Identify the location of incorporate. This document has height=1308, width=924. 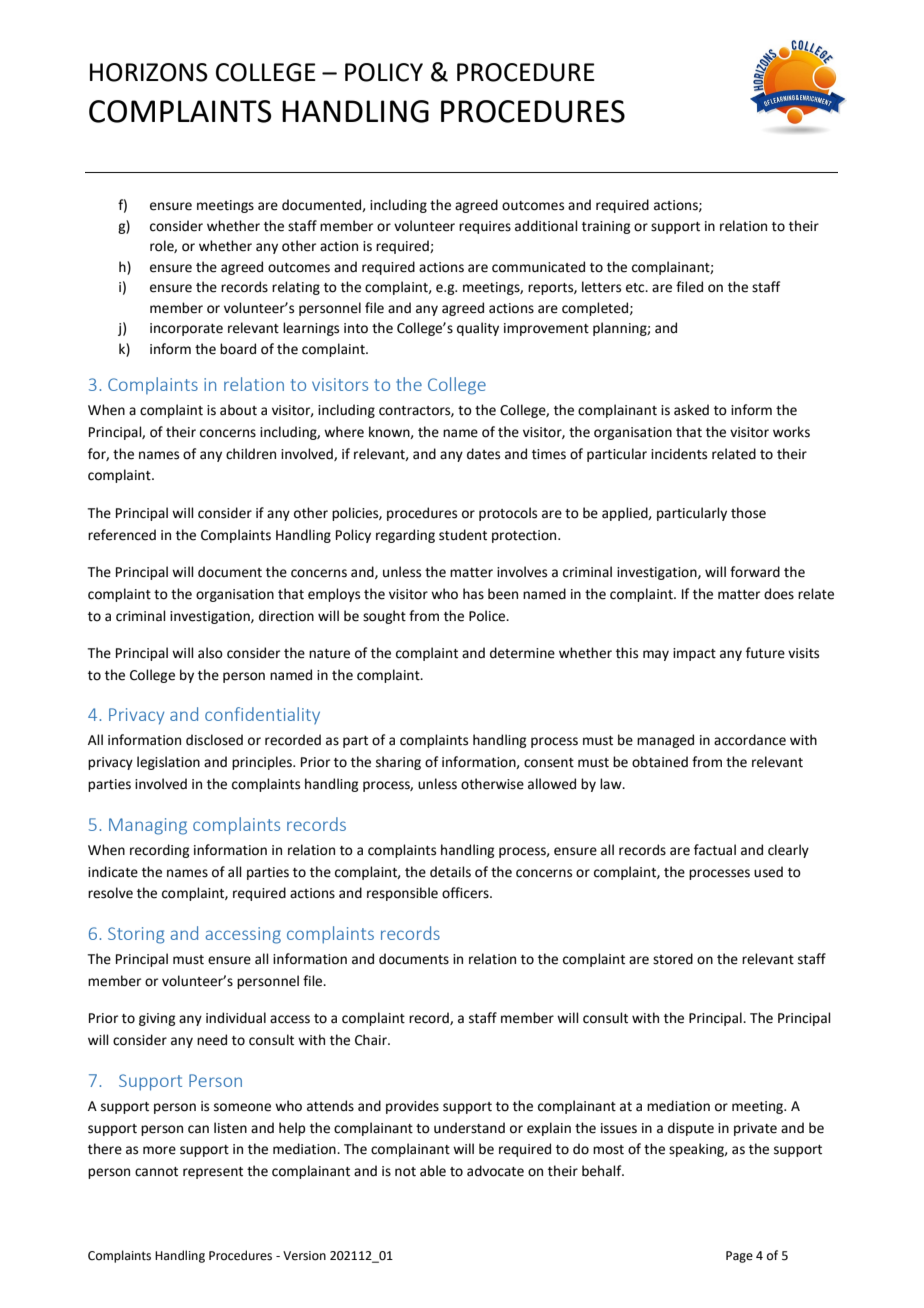
(186, 329).
